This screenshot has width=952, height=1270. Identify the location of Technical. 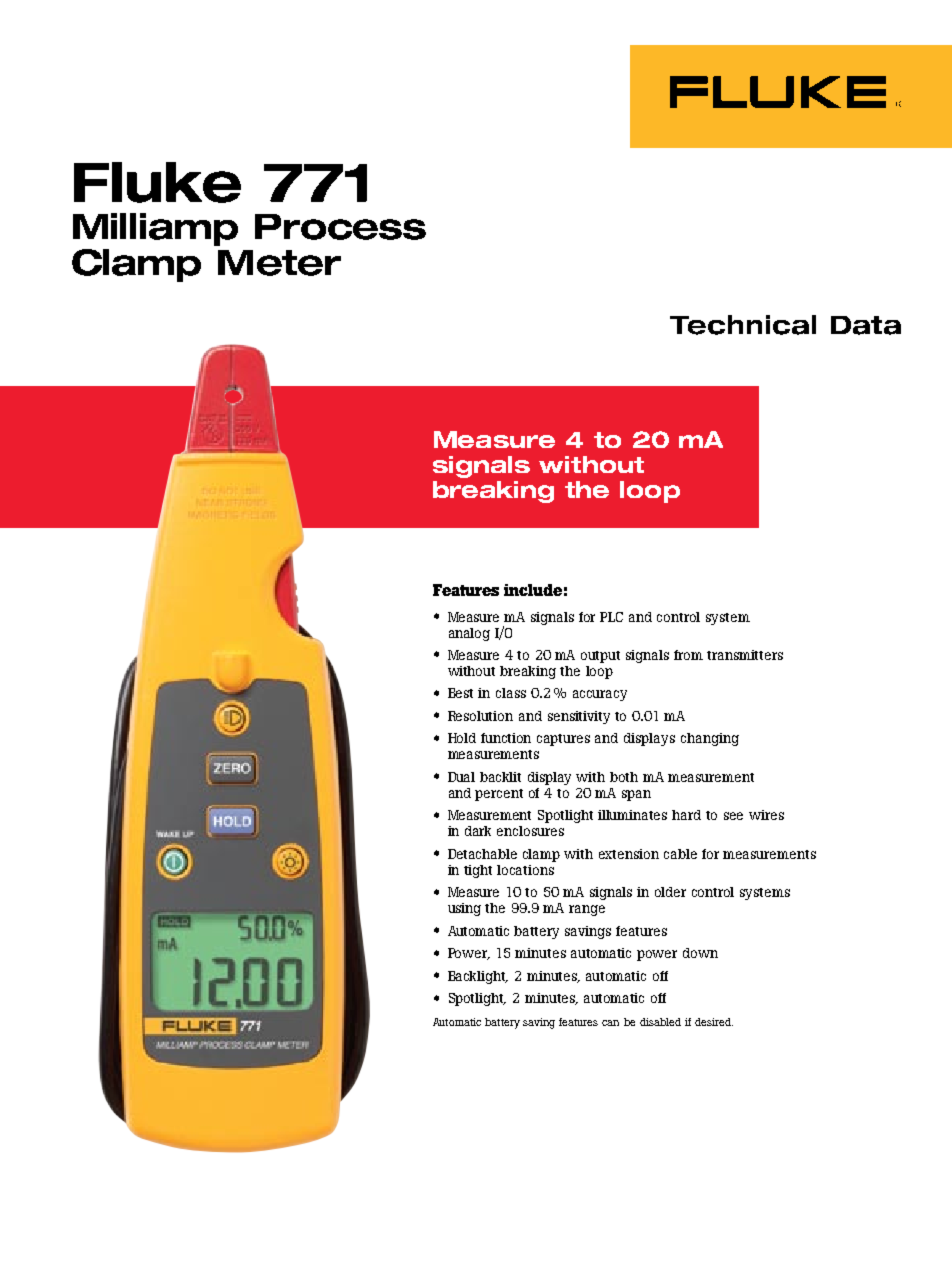
(743, 325).
